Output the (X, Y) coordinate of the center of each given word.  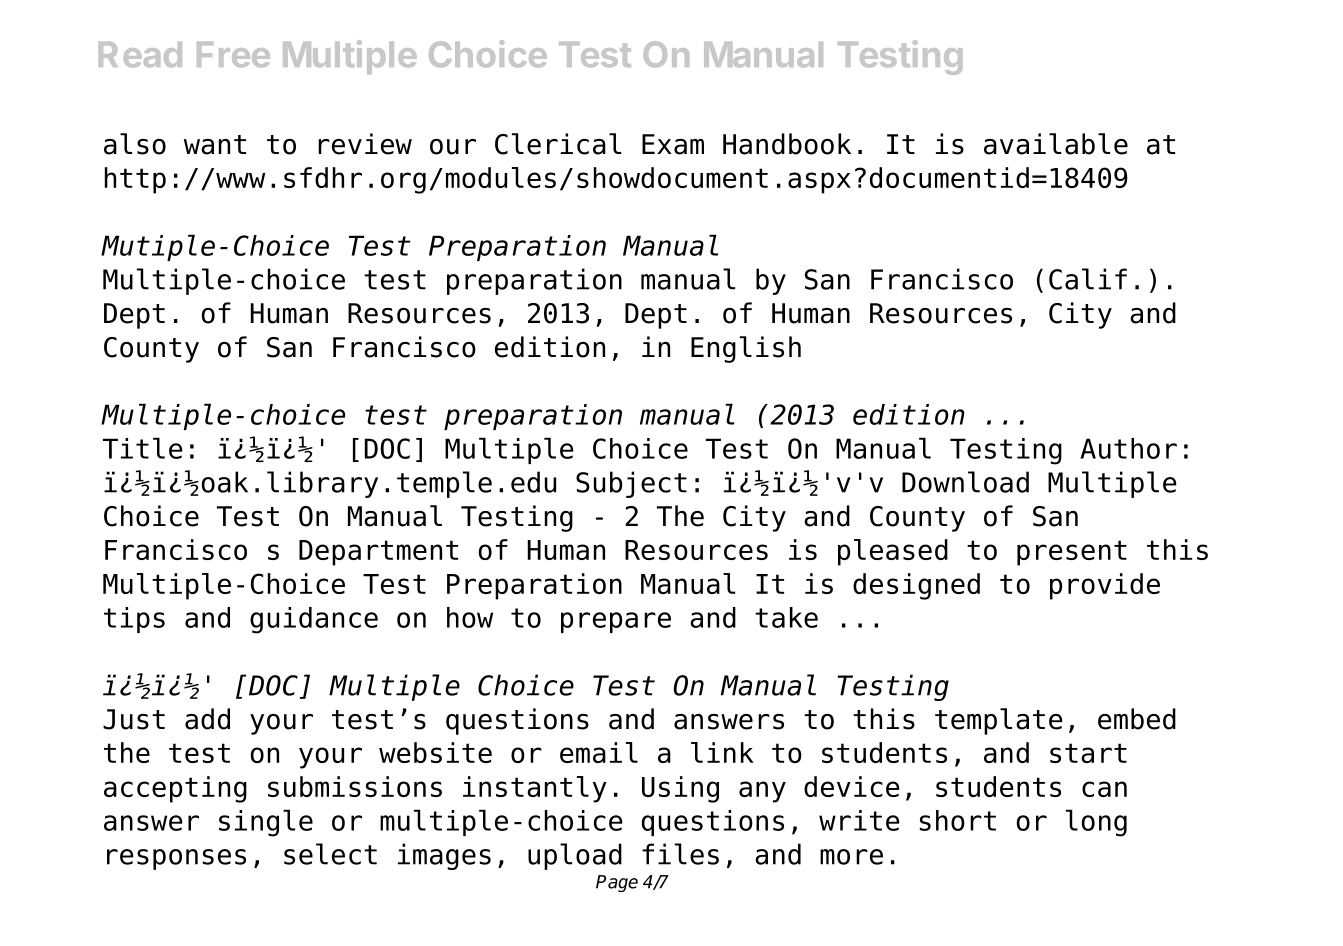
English (746, 349)
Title (143, 448)
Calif (1088, 279)
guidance (314, 620)
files (680, 854)
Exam (673, 144)
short (958, 820)
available (1056, 144)
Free (233, 54)
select (330, 854)
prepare (616, 622)
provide (1105, 586)
